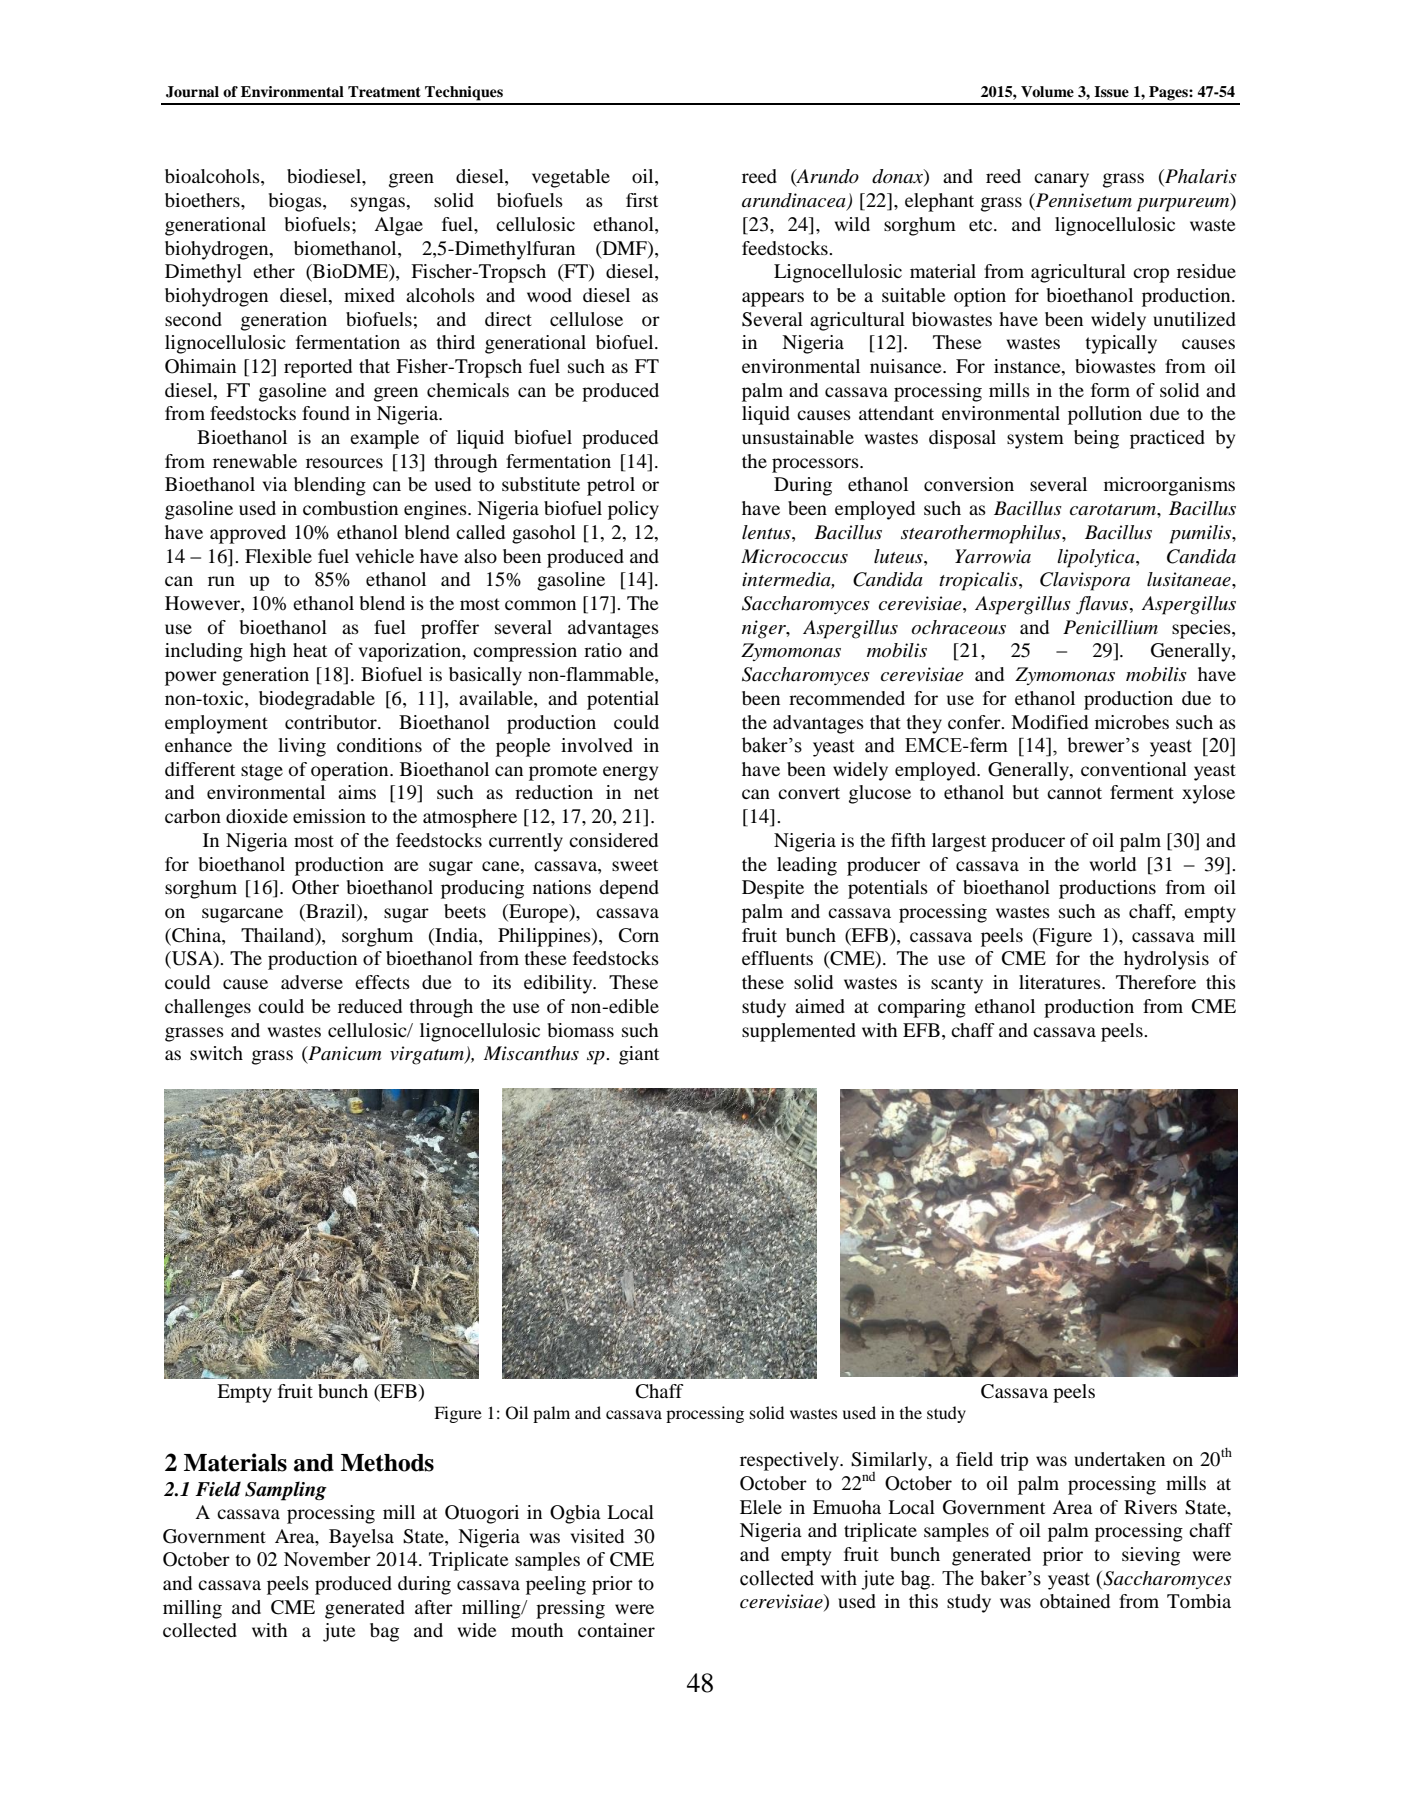 This screenshot has width=1401, height=1813. Describe the element at coordinates (216, 1053) in the screenshot. I see `switch` at that location.
